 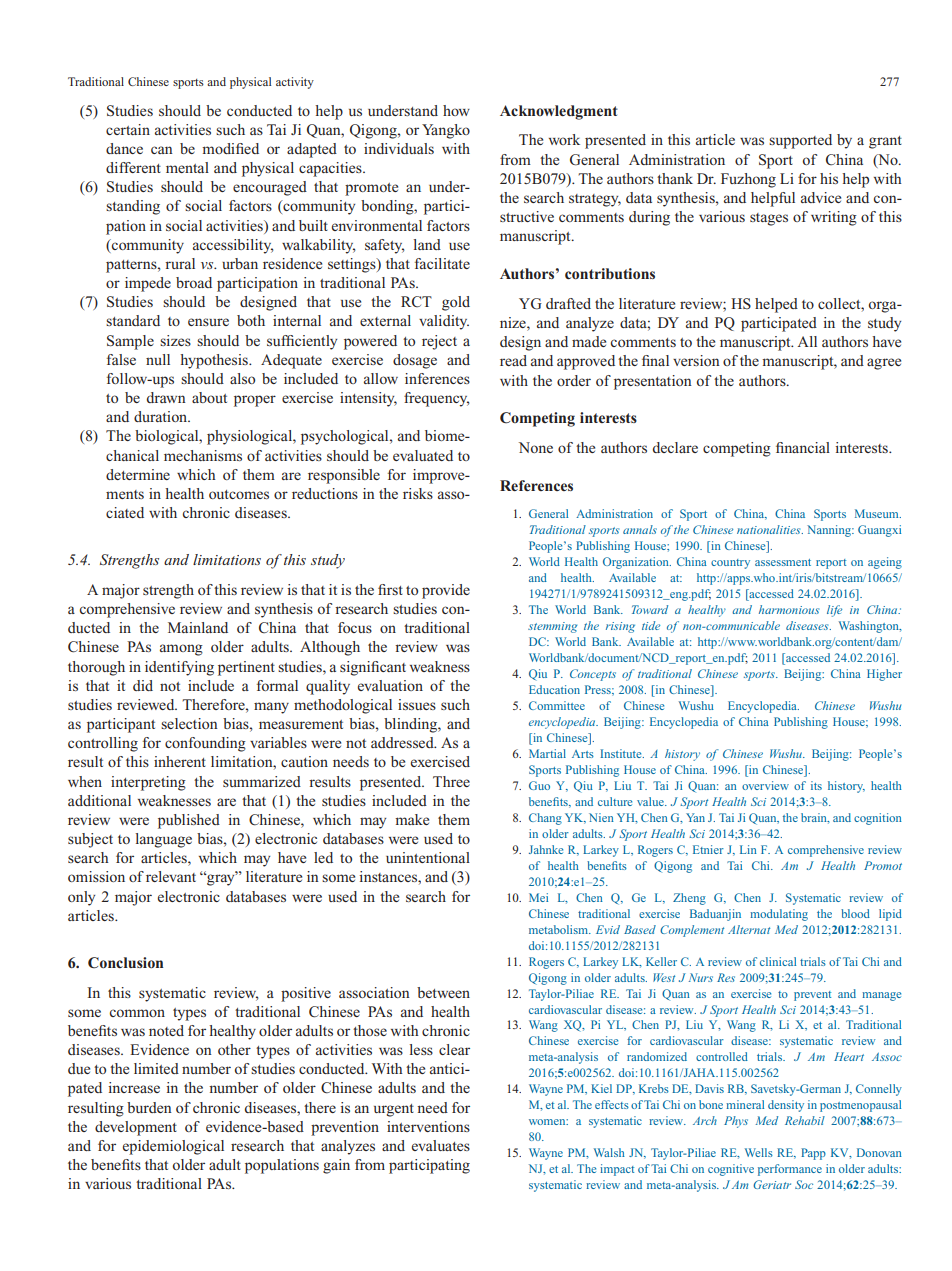 What do you see at coordinates (536, 485) in the screenshot?
I see `References` at bounding box center [536, 485].
